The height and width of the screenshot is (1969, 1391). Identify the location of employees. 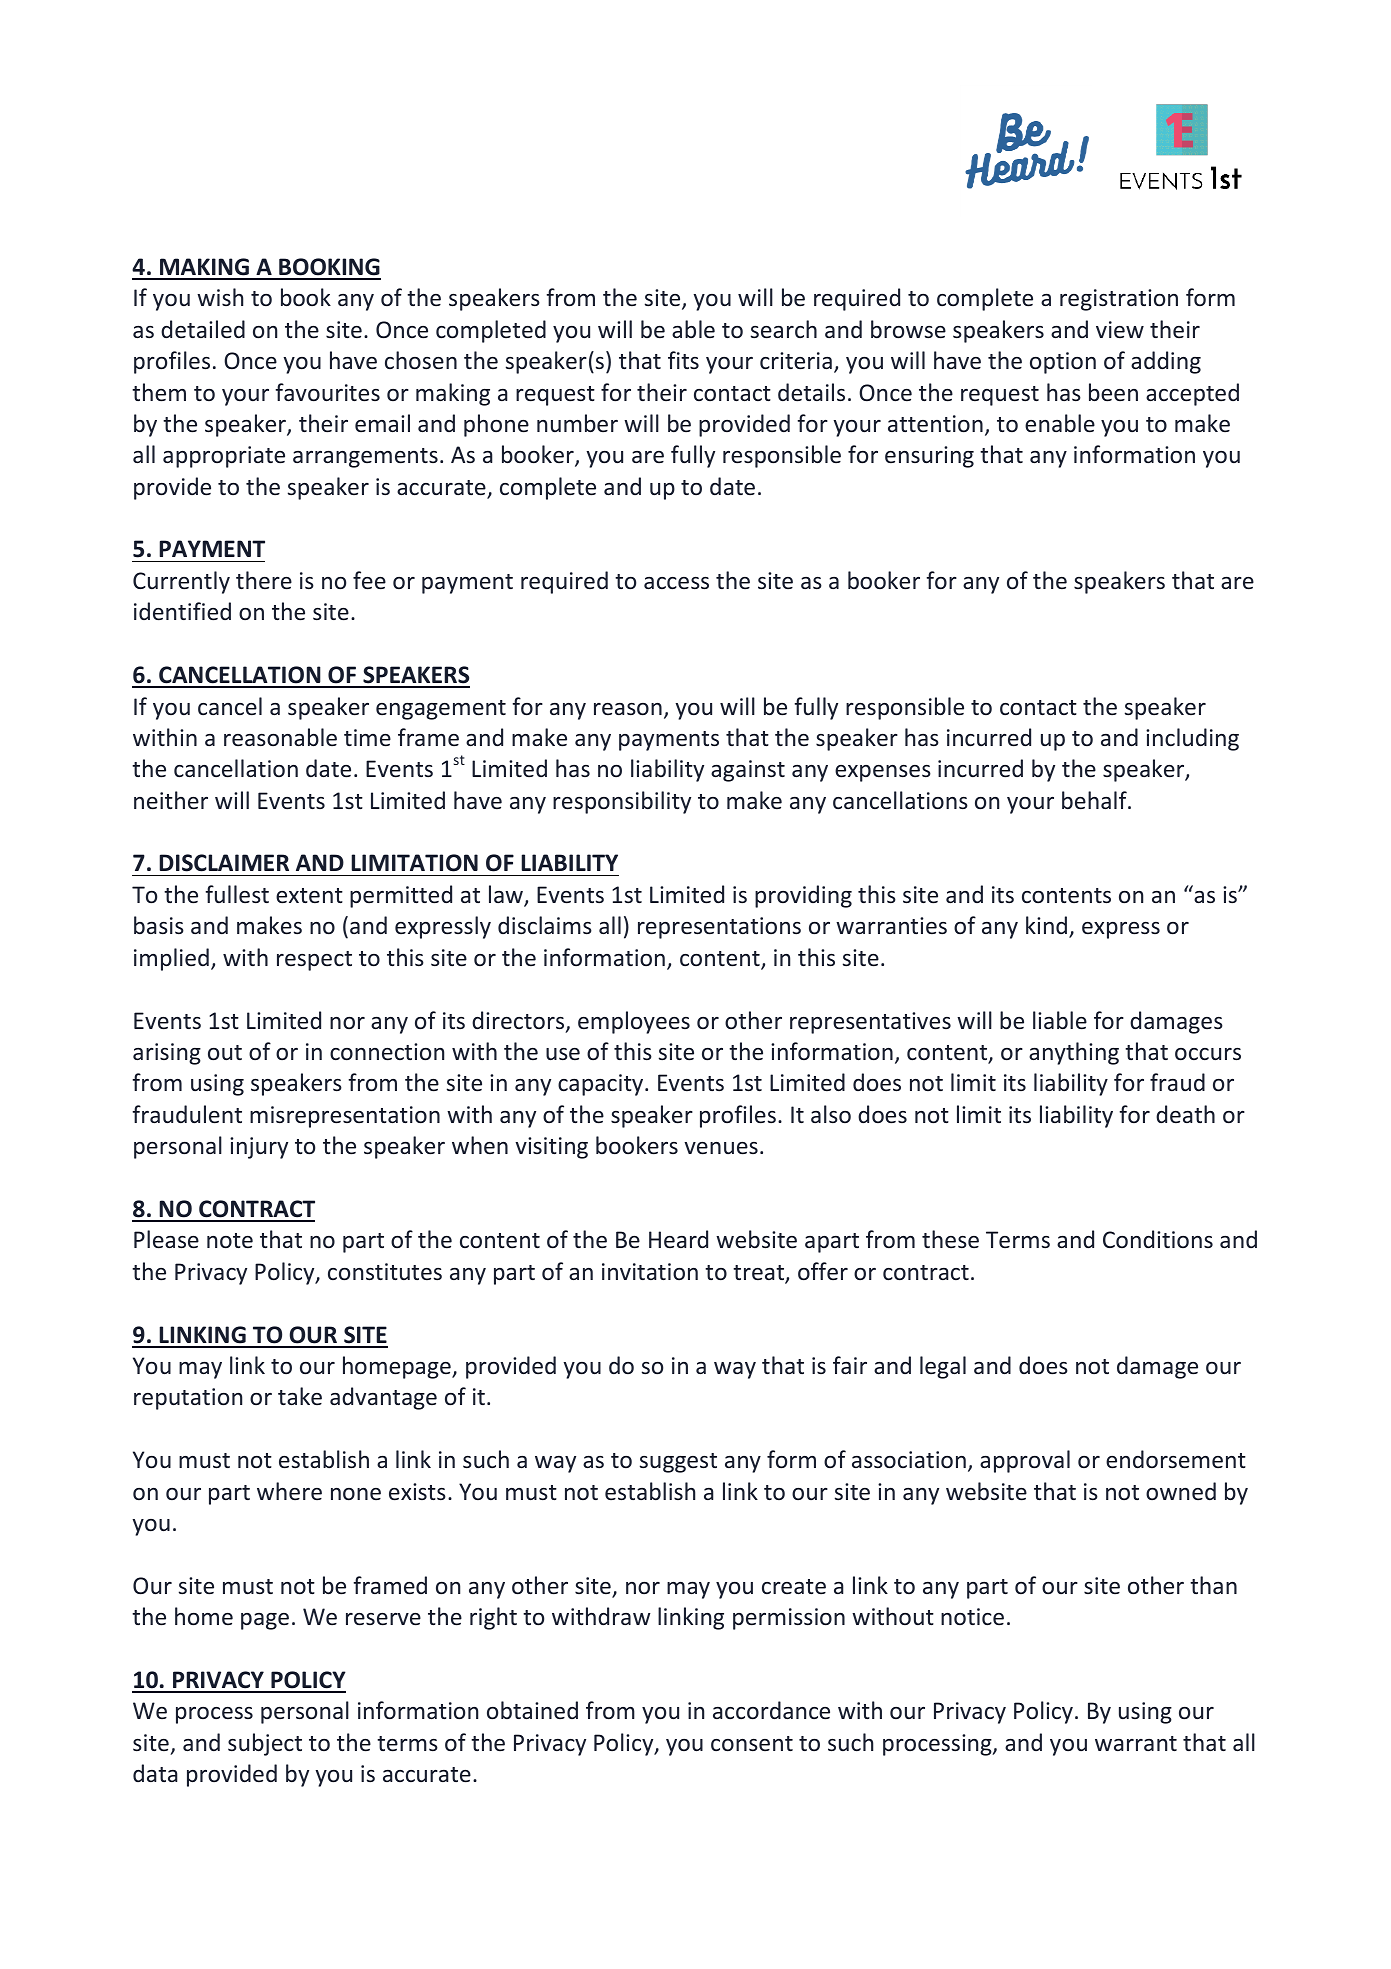
(634, 1022).
